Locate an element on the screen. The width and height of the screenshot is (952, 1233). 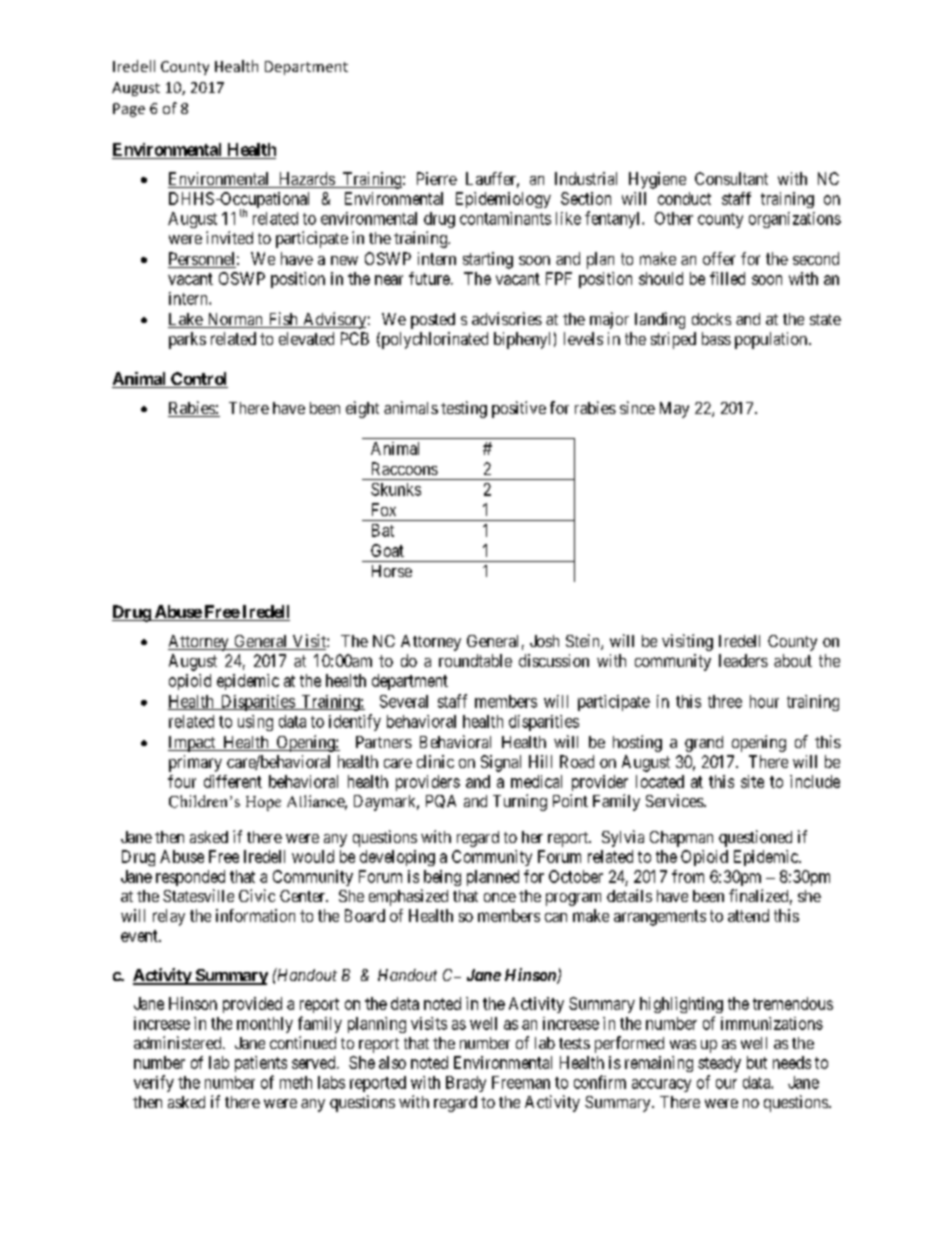
Pierre is located at coordinates (437, 178).
